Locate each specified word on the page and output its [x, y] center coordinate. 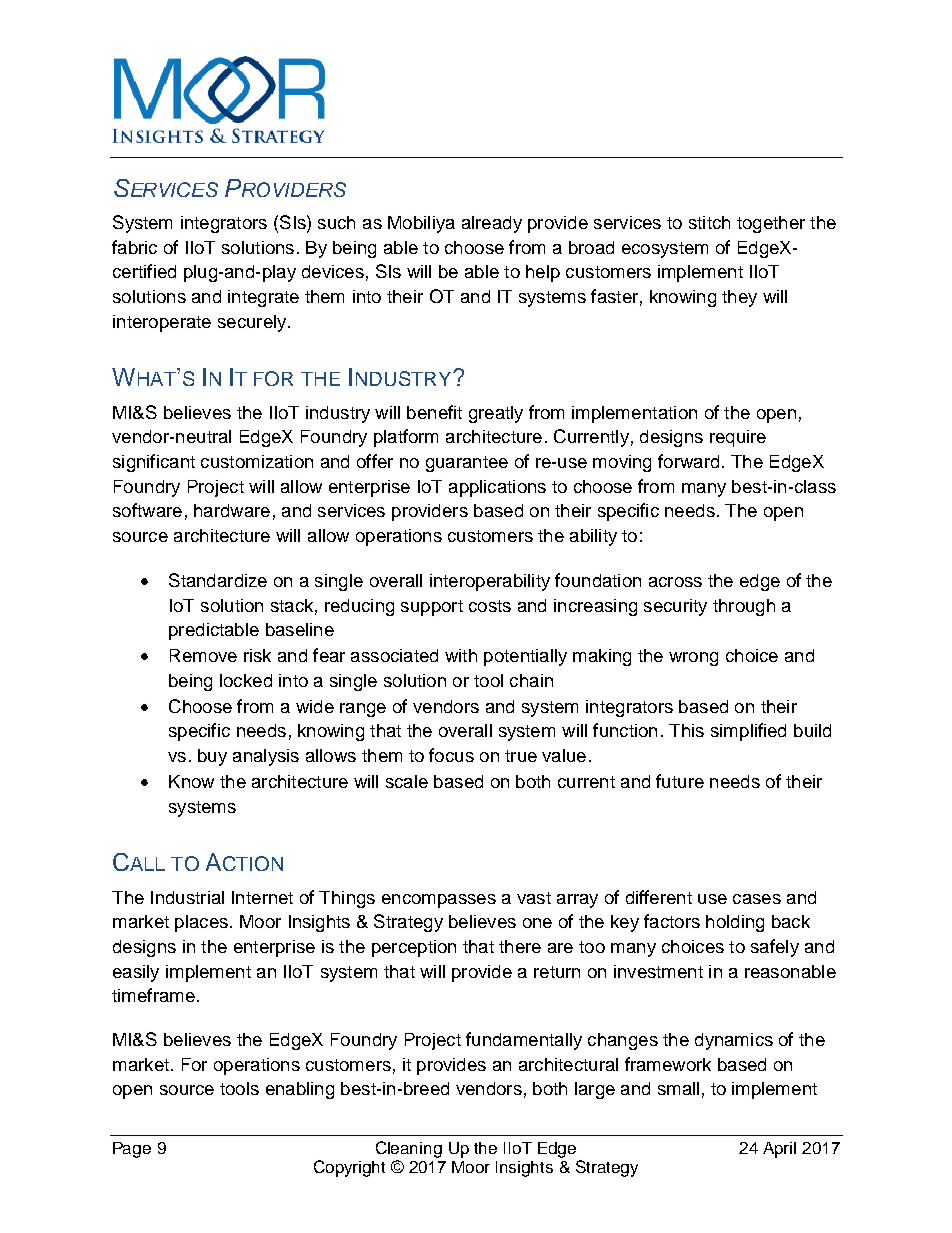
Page [132, 1150]
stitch [709, 222]
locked [246, 680]
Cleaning [409, 1149]
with [461, 655]
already [492, 224]
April [779, 1150]
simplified [748, 732]
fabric [134, 247]
